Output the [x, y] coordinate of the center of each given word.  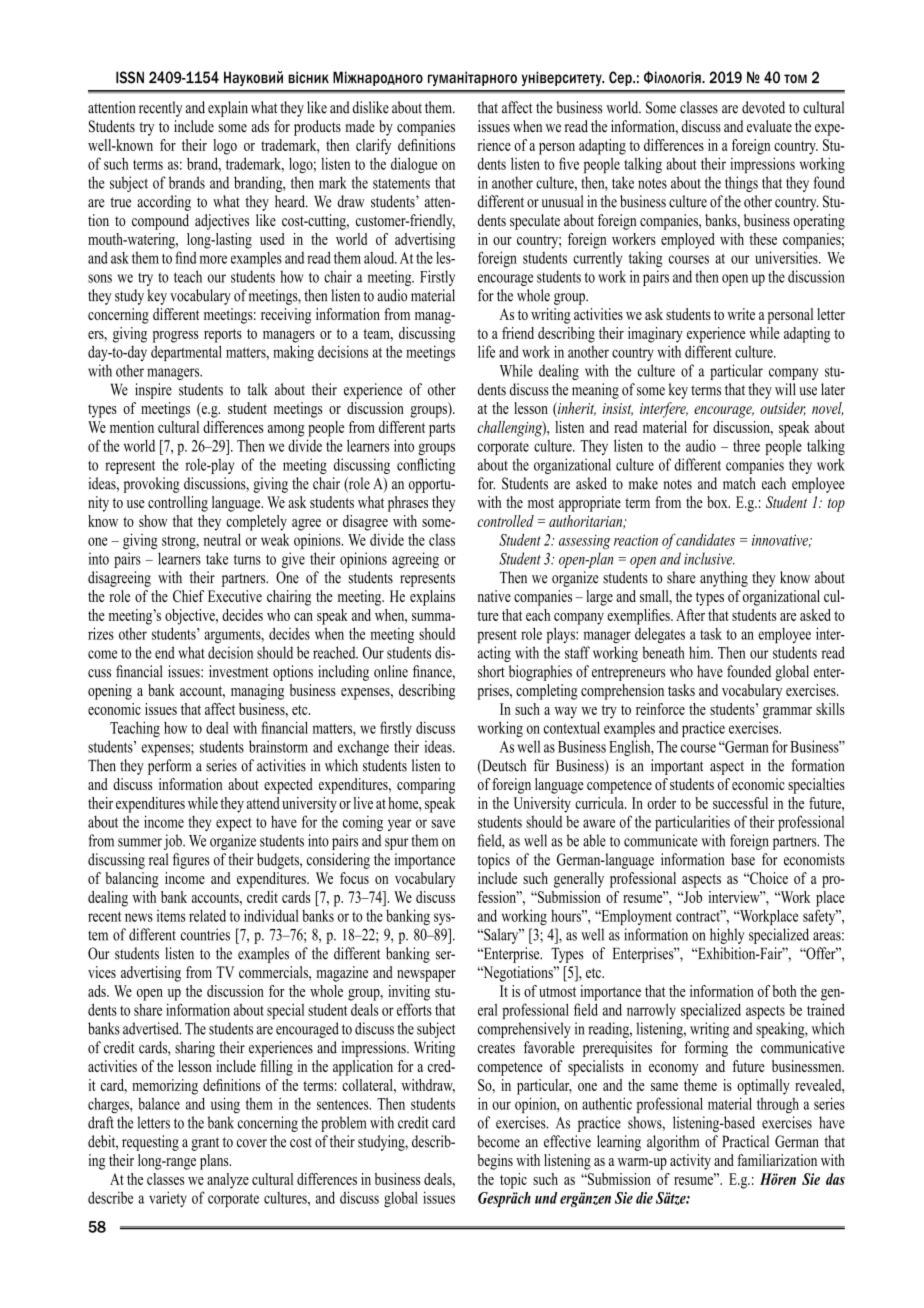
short [491, 671]
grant [205, 1144]
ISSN [130, 77]
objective [191, 617]
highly [727, 936]
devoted [763, 107]
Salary [501, 936]
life [486, 351]
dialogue [414, 165]
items [171, 916]
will [785, 389]
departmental [186, 353]
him [701, 652]
